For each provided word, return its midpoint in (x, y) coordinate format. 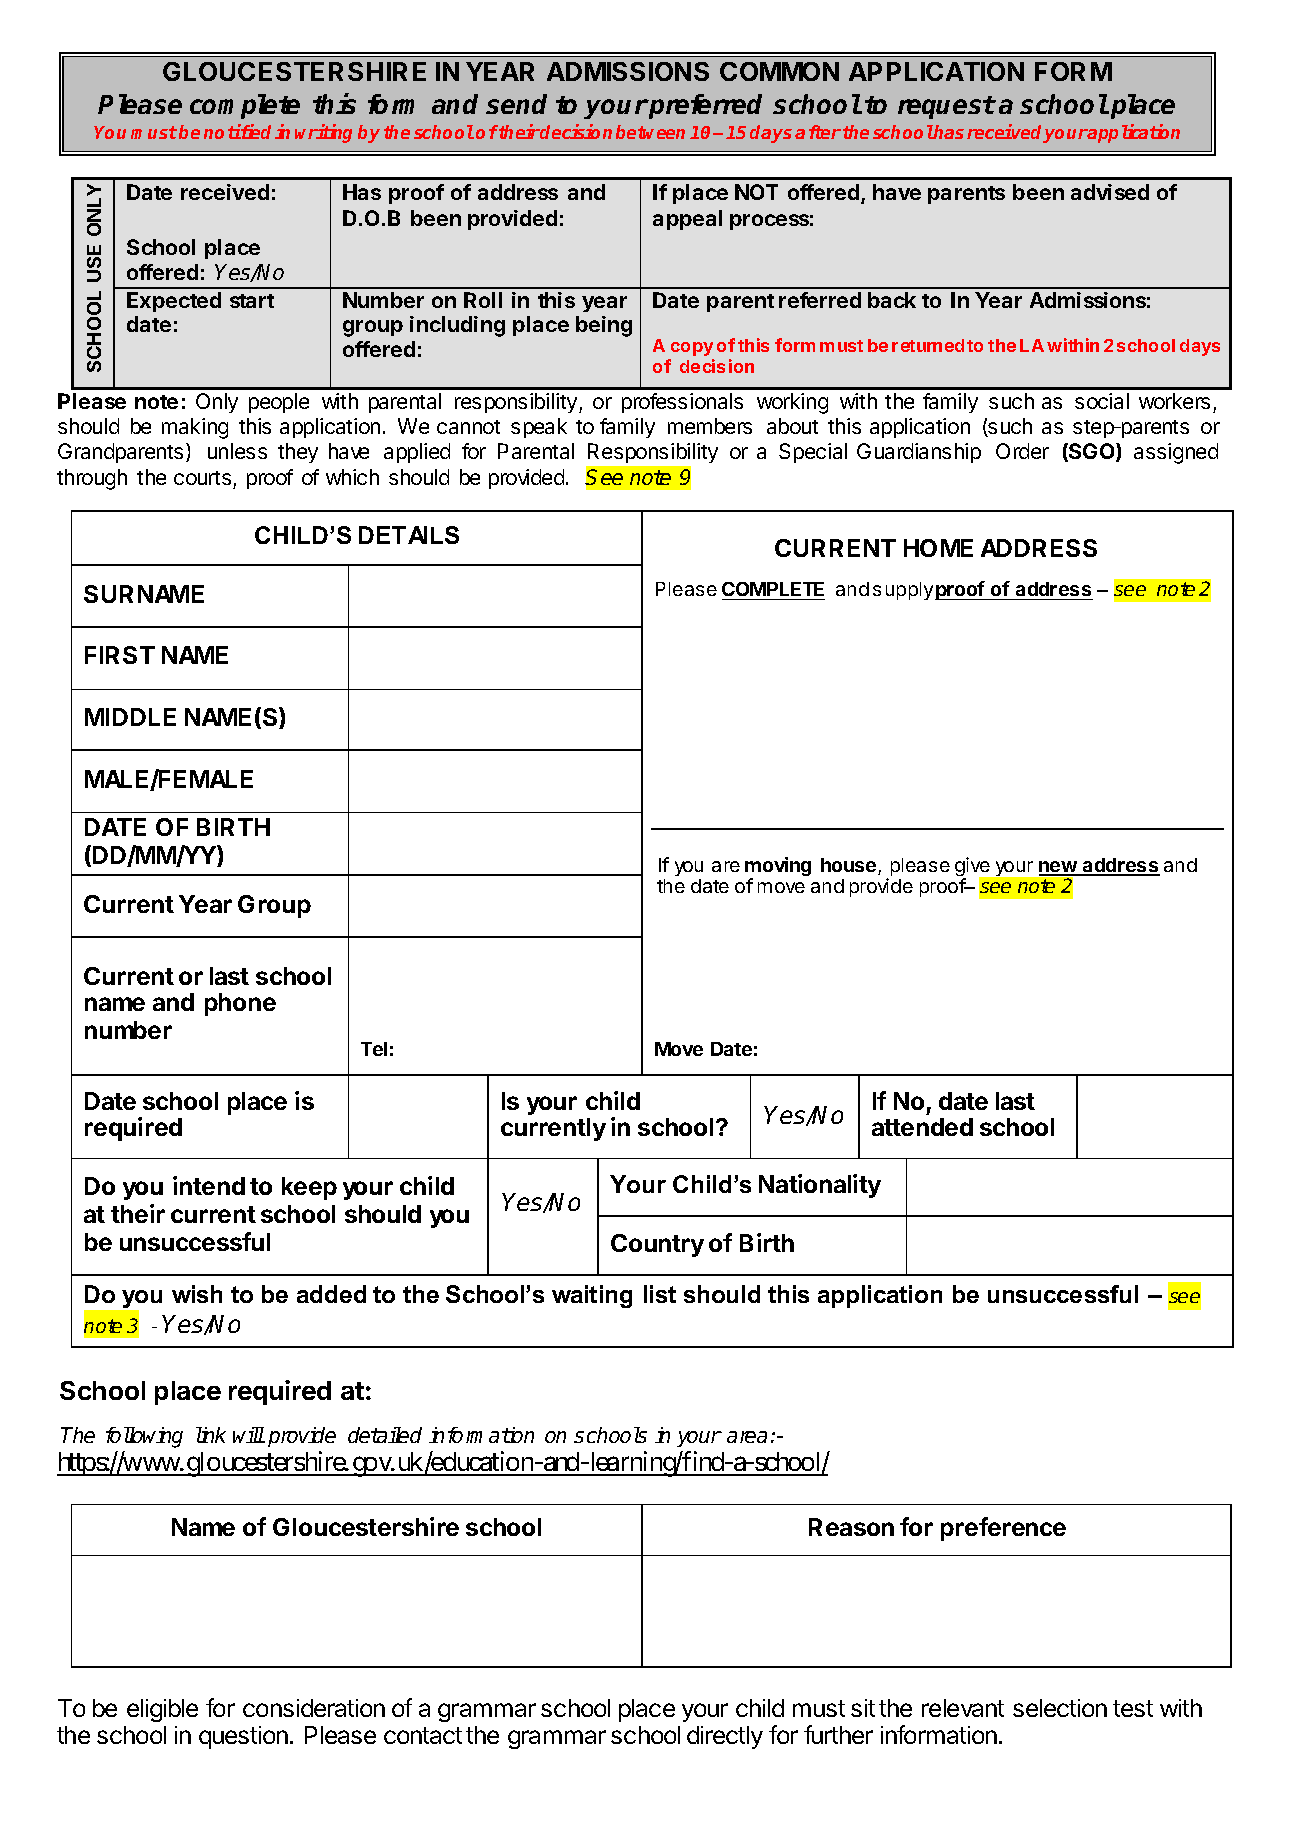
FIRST (120, 655)
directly (725, 1737)
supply (903, 591)
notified (237, 131)
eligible (162, 1710)
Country (657, 1245)
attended (922, 1127)
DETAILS (409, 535)
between (650, 132)
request (946, 107)
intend (209, 1185)
